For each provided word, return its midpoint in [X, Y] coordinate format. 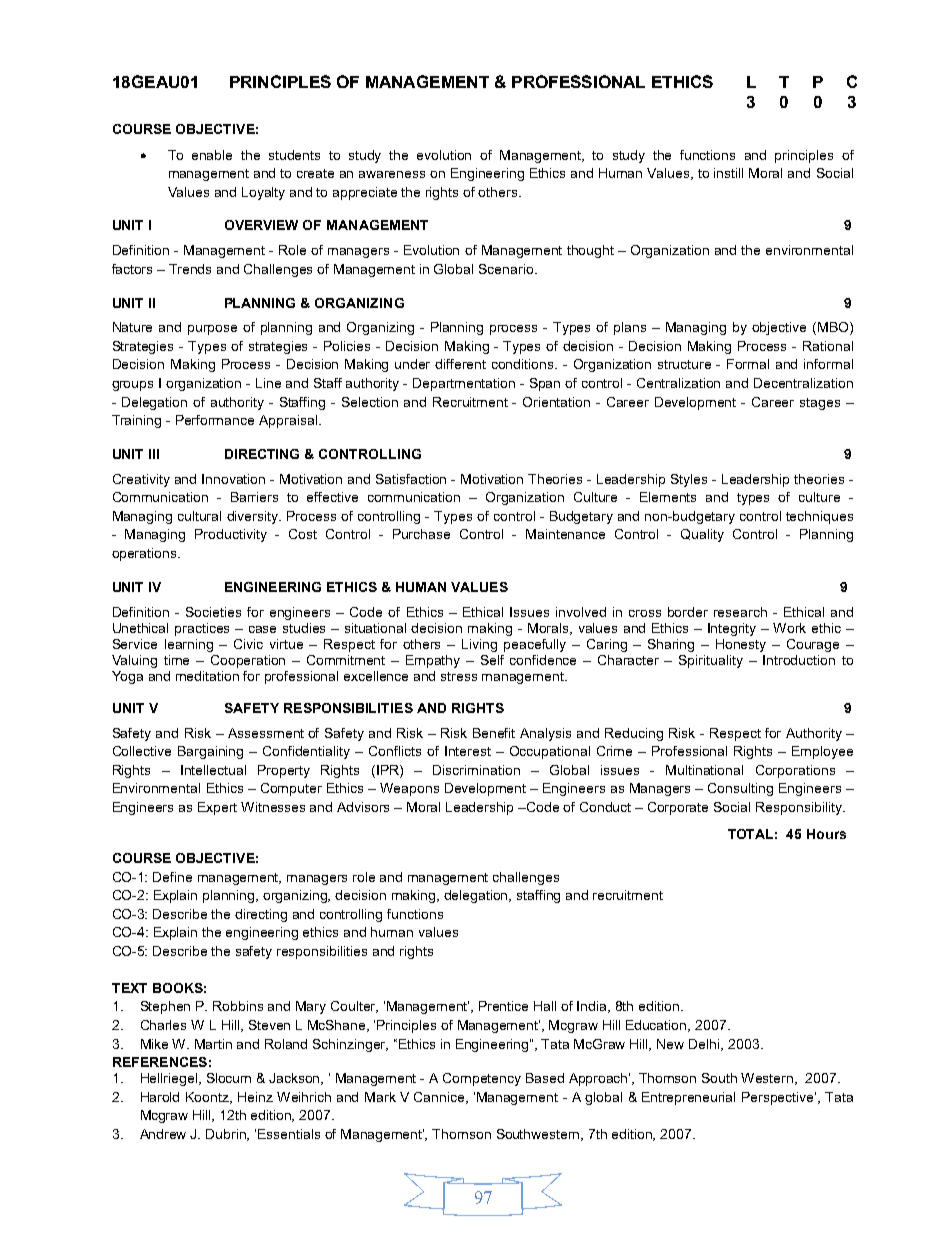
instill [728, 173]
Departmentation [464, 384]
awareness [392, 174]
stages [820, 404]
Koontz [209, 1098]
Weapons [409, 789]
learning [189, 645]
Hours [826, 834]
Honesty [741, 645]
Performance [215, 420]
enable [212, 155]
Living [479, 645]
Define [172, 877]
